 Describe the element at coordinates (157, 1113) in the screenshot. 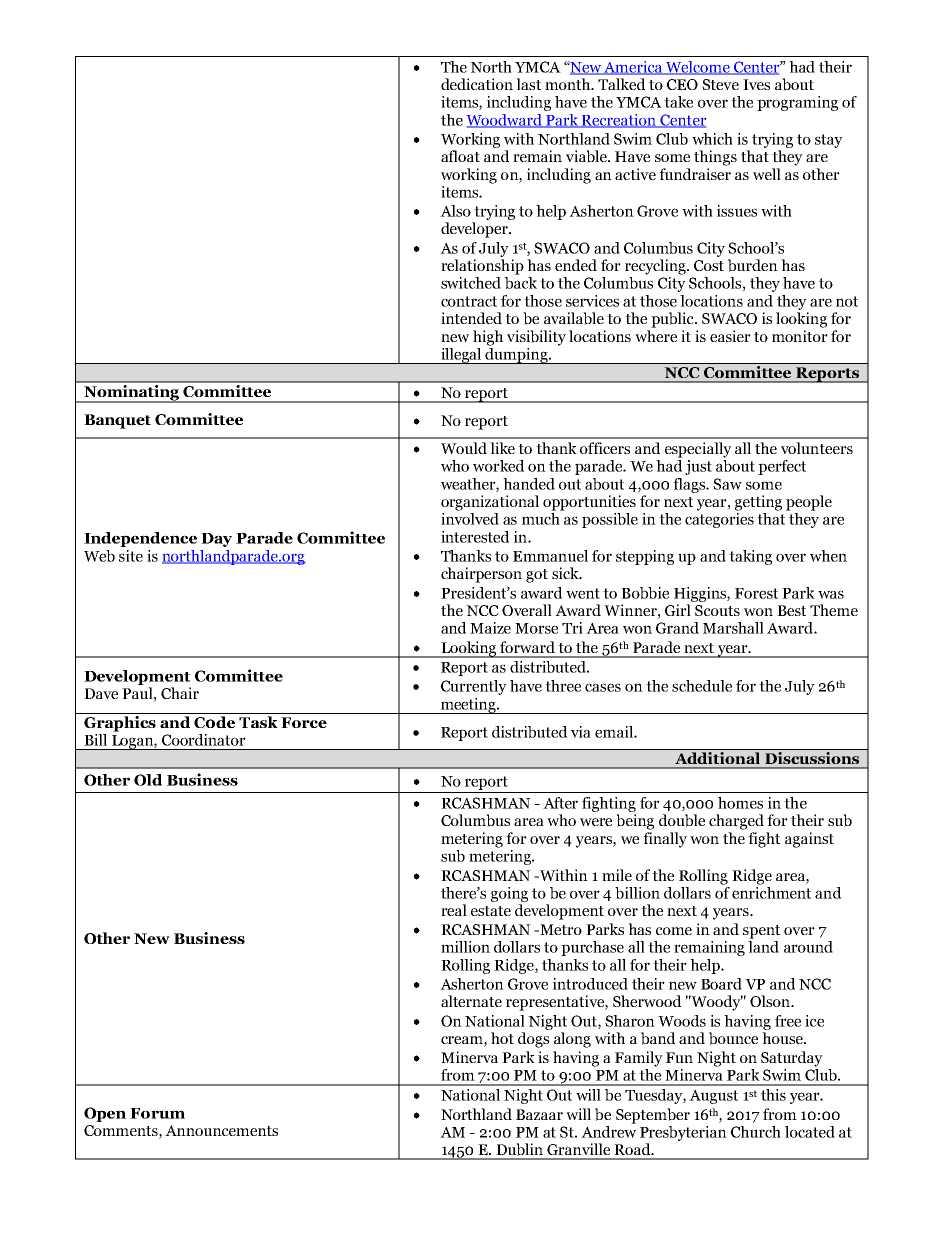

I see `Forum` at that location.
